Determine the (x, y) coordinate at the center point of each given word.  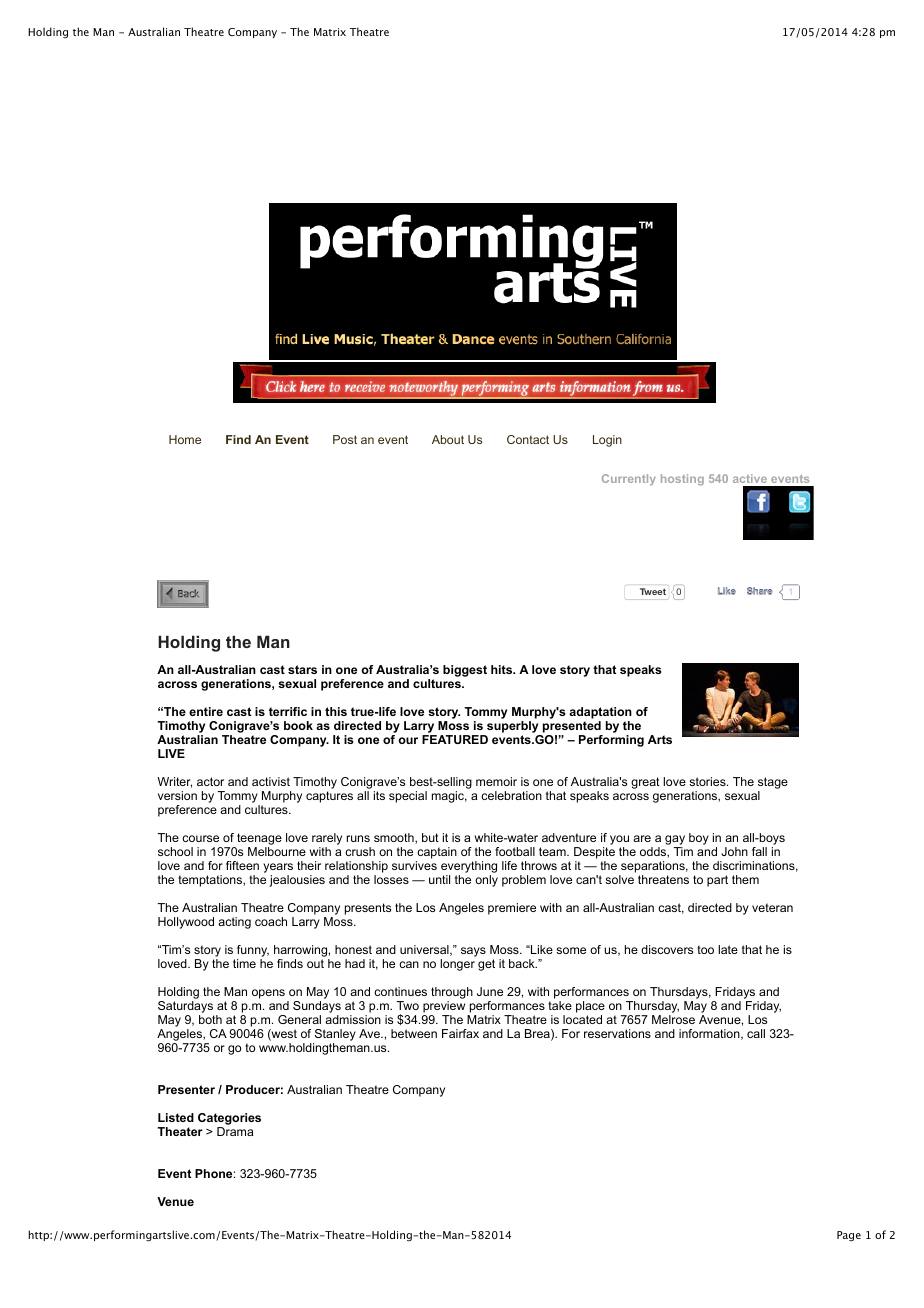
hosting (682, 480)
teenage (258, 840)
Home (185, 439)
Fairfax (460, 1033)
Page (849, 1236)
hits (503, 669)
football (515, 851)
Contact (528, 439)
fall (759, 851)
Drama (235, 1131)
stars (302, 669)
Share (759, 591)
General (299, 1019)
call (756, 1033)
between (414, 1033)
